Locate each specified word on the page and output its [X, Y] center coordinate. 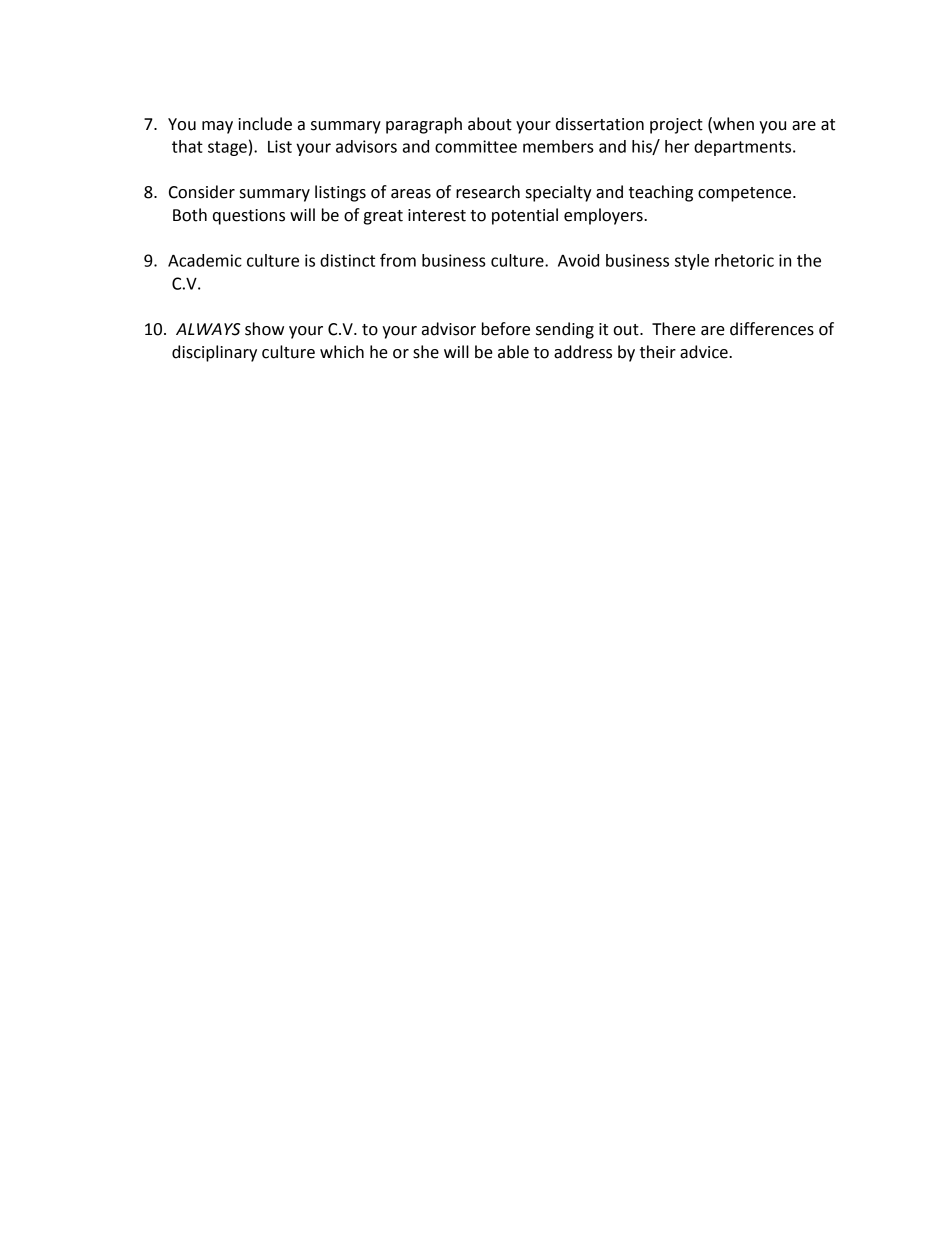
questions [249, 217]
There [674, 329]
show [264, 329]
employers [604, 216]
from [398, 260]
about [490, 124]
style [692, 262]
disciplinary [214, 353]
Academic [205, 260]
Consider [202, 192]
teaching [661, 193]
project [676, 126]
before [506, 329]
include [265, 124]
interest [437, 215]
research [488, 192]
